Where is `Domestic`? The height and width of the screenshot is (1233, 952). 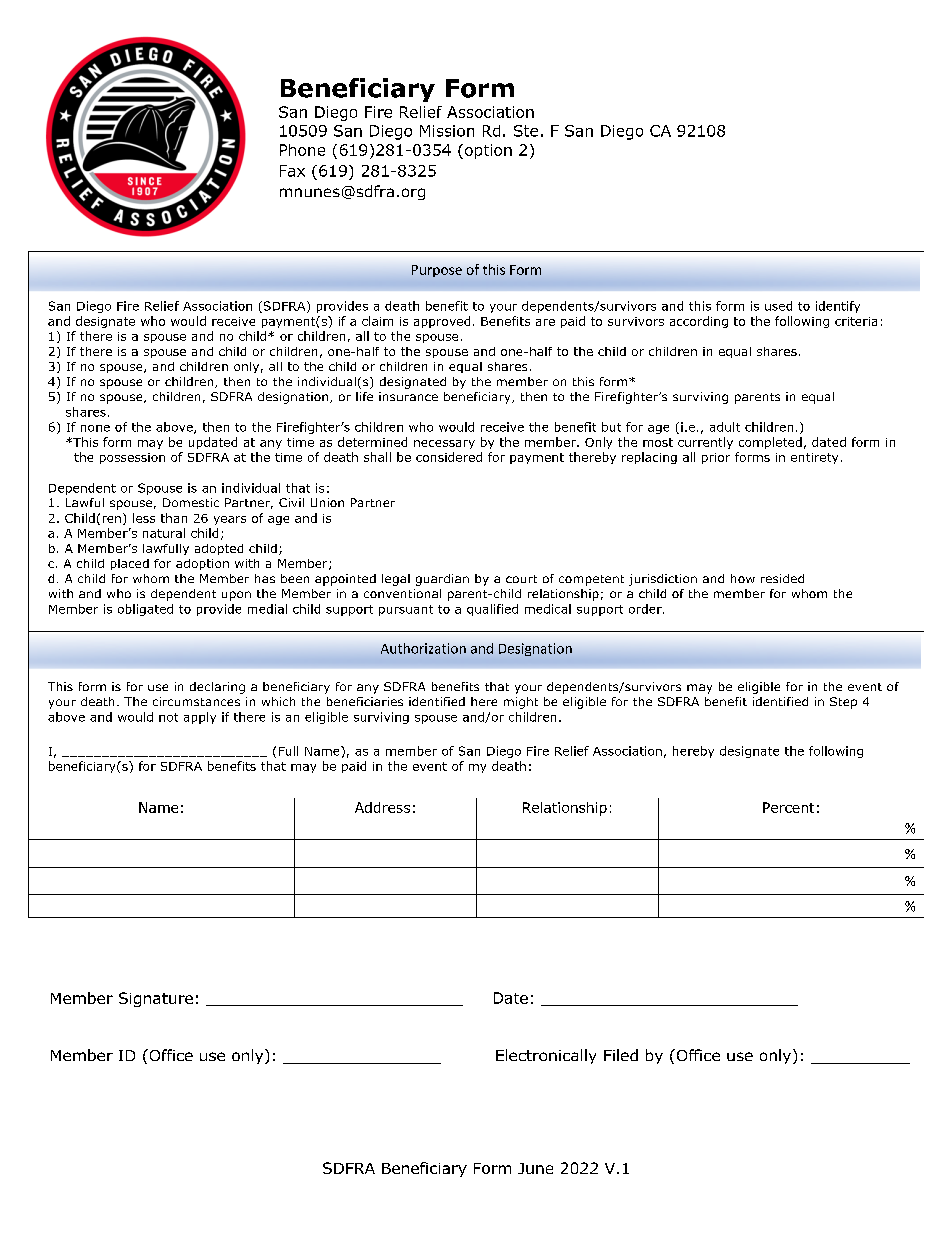
Domestic is located at coordinates (191, 502).
